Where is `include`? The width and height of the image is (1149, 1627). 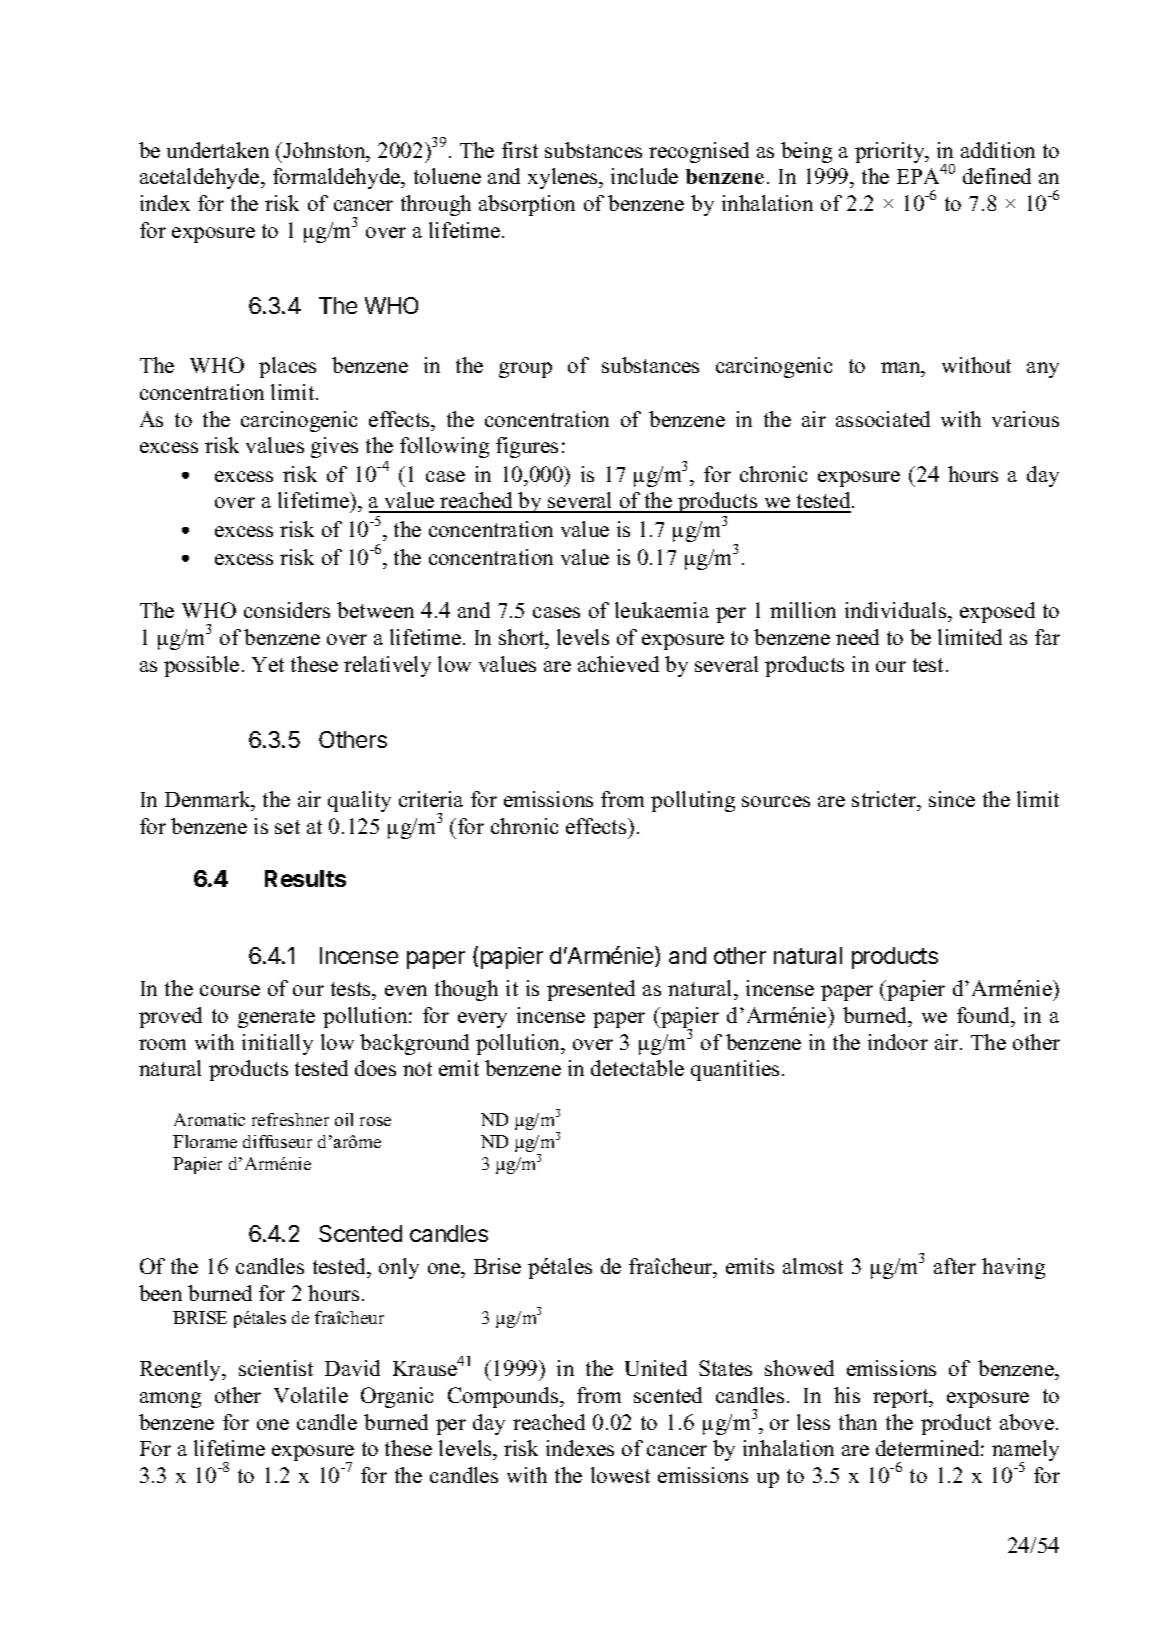 include is located at coordinates (644, 176).
